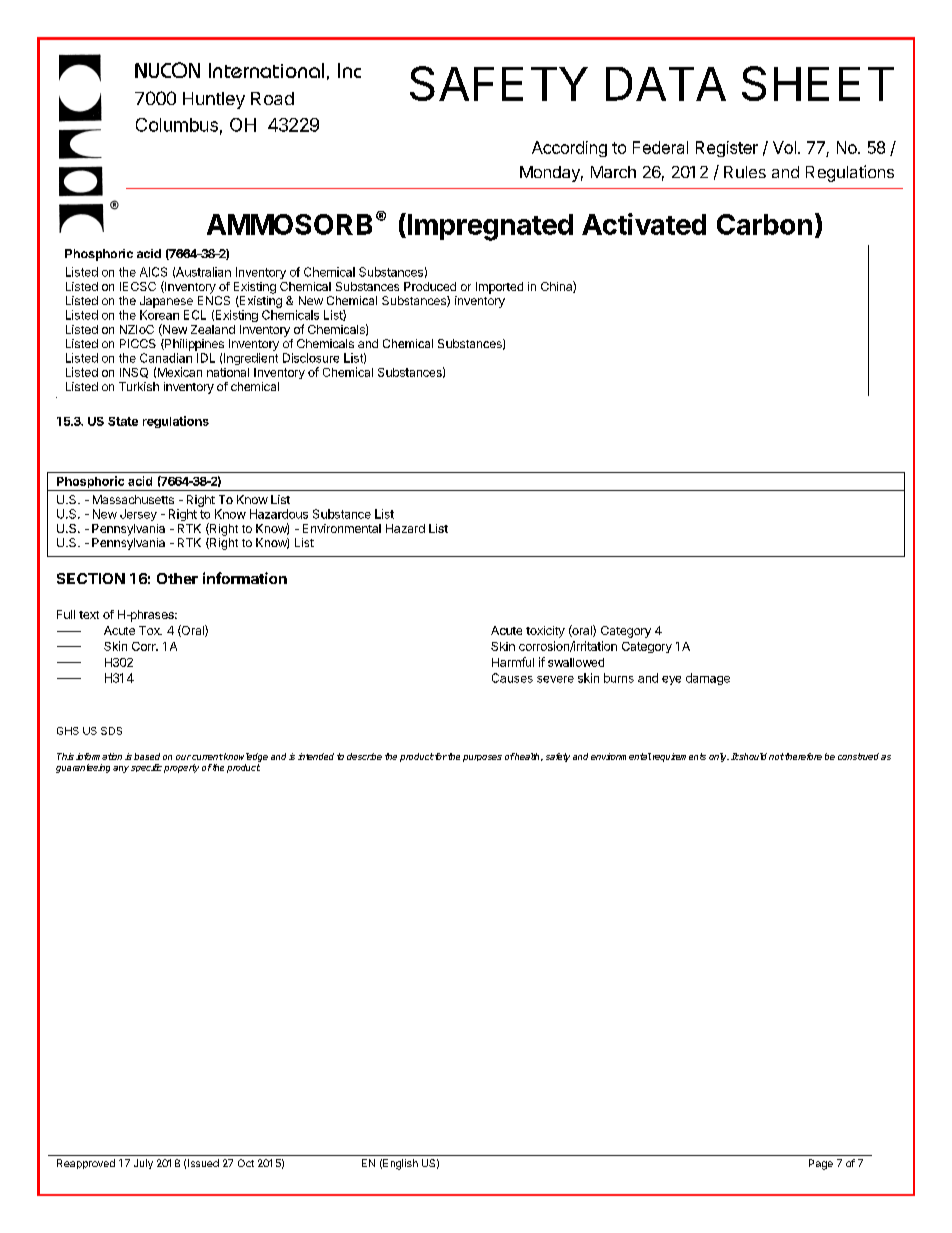  I want to click on Canadian, so click(166, 358).
